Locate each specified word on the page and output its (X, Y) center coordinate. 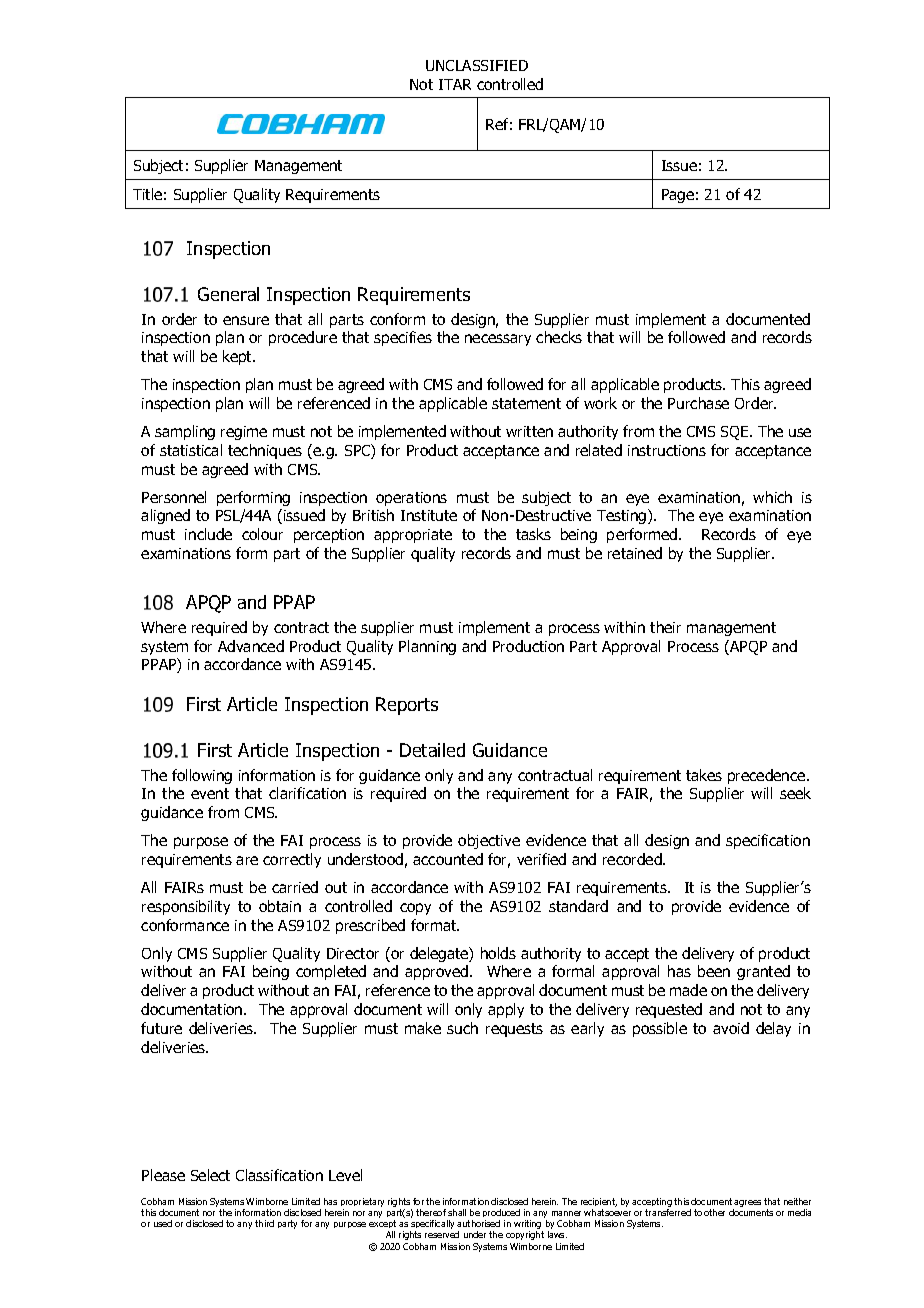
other (714, 1212)
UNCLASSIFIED (477, 65)
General (228, 294)
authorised (478, 1223)
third (264, 1223)
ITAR (455, 84)
